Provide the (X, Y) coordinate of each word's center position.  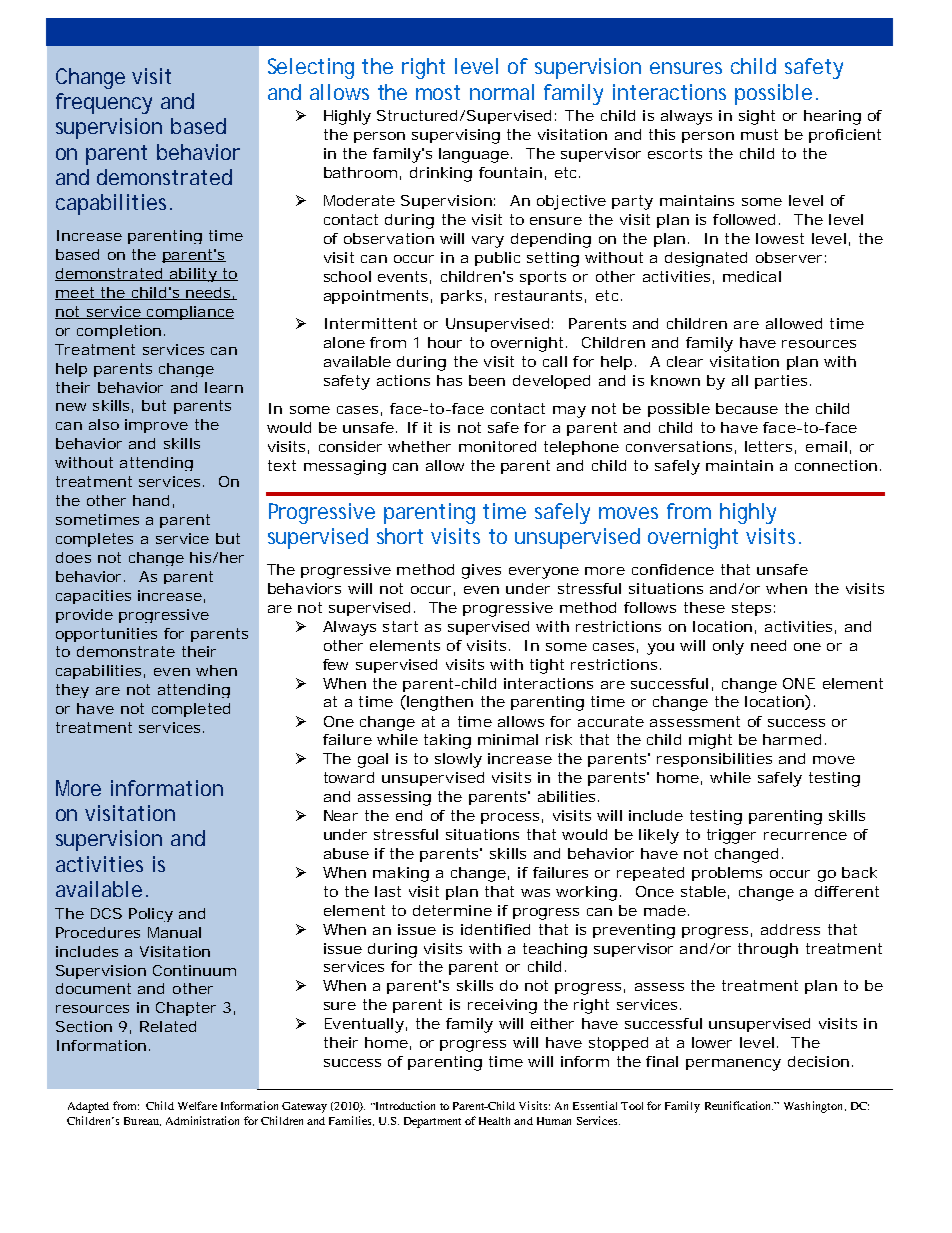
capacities (93, 597)
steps (753, 609)
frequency (104, 103)
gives (481, 571)
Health (494, 1121)
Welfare (197, 1105)
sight (757, 117)
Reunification (739, 1105)
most (438, 92)
